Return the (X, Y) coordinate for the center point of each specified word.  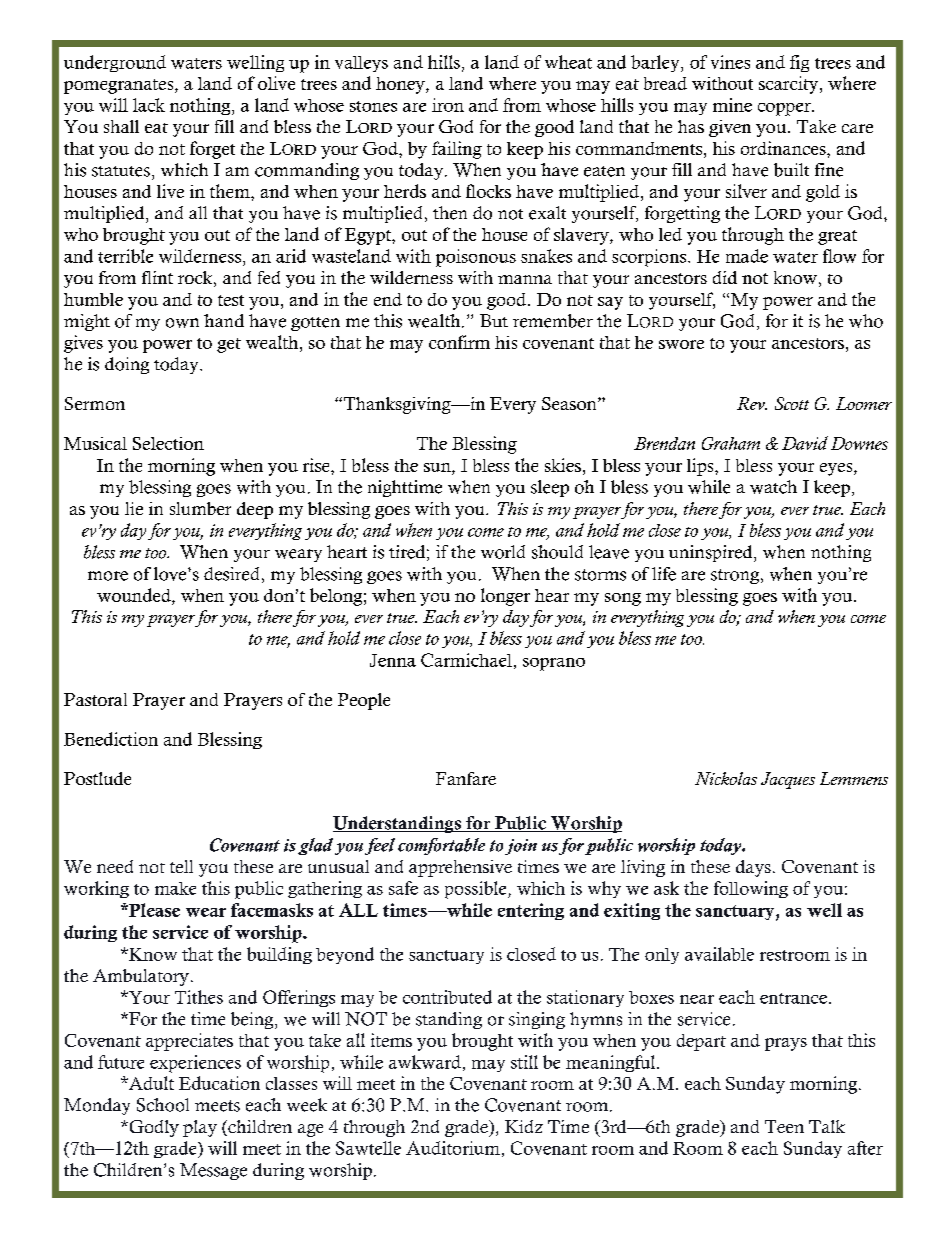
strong (735, 576)
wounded (135, 596)
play (200, 1128)
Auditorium (453, 1148)
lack (149, 105)
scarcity (790, 85)
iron (448, 105)
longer (505, 597)
